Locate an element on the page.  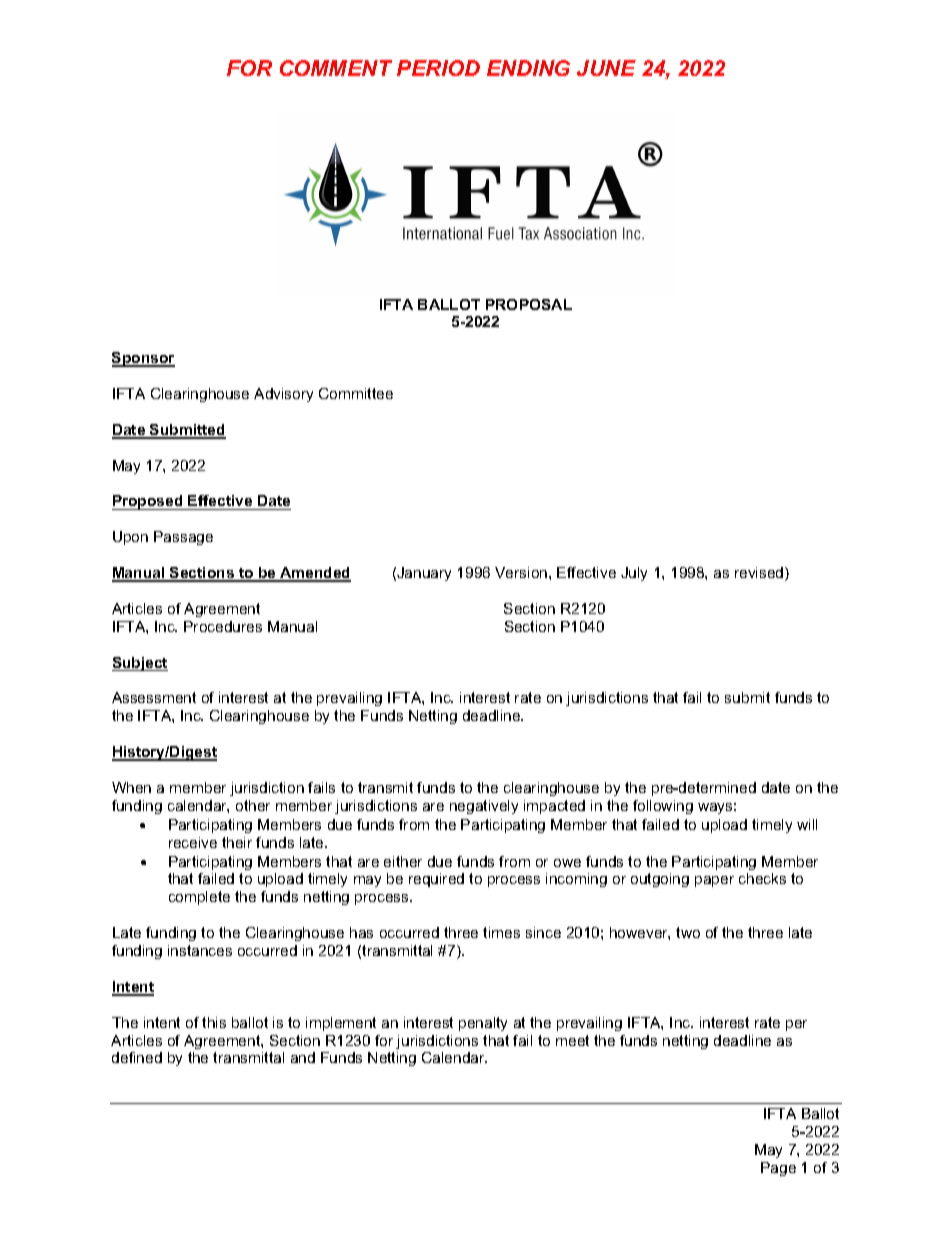
JUNE is located at coordinates (606, 68).
